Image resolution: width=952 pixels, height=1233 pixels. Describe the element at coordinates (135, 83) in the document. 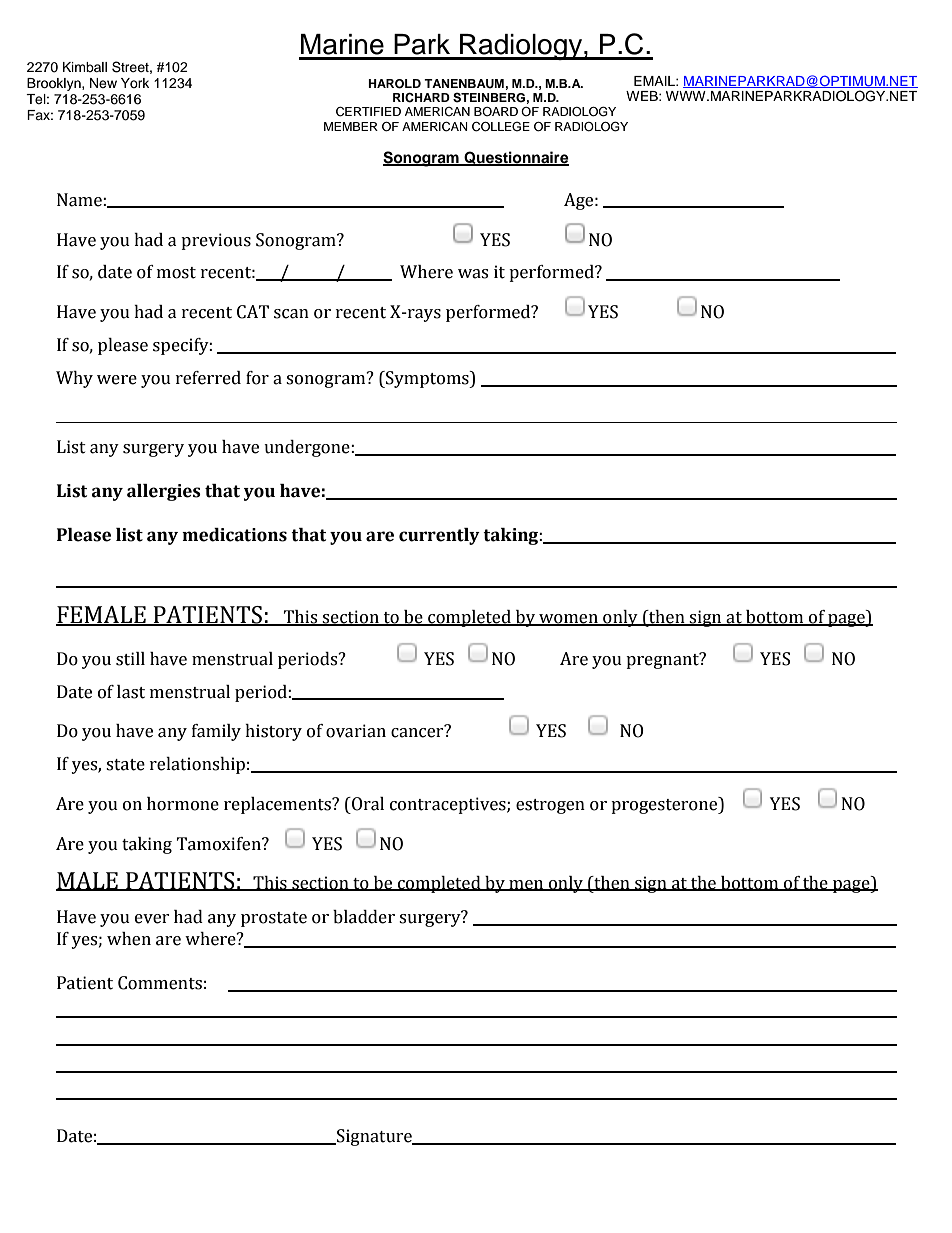

I see `York` at that location.
